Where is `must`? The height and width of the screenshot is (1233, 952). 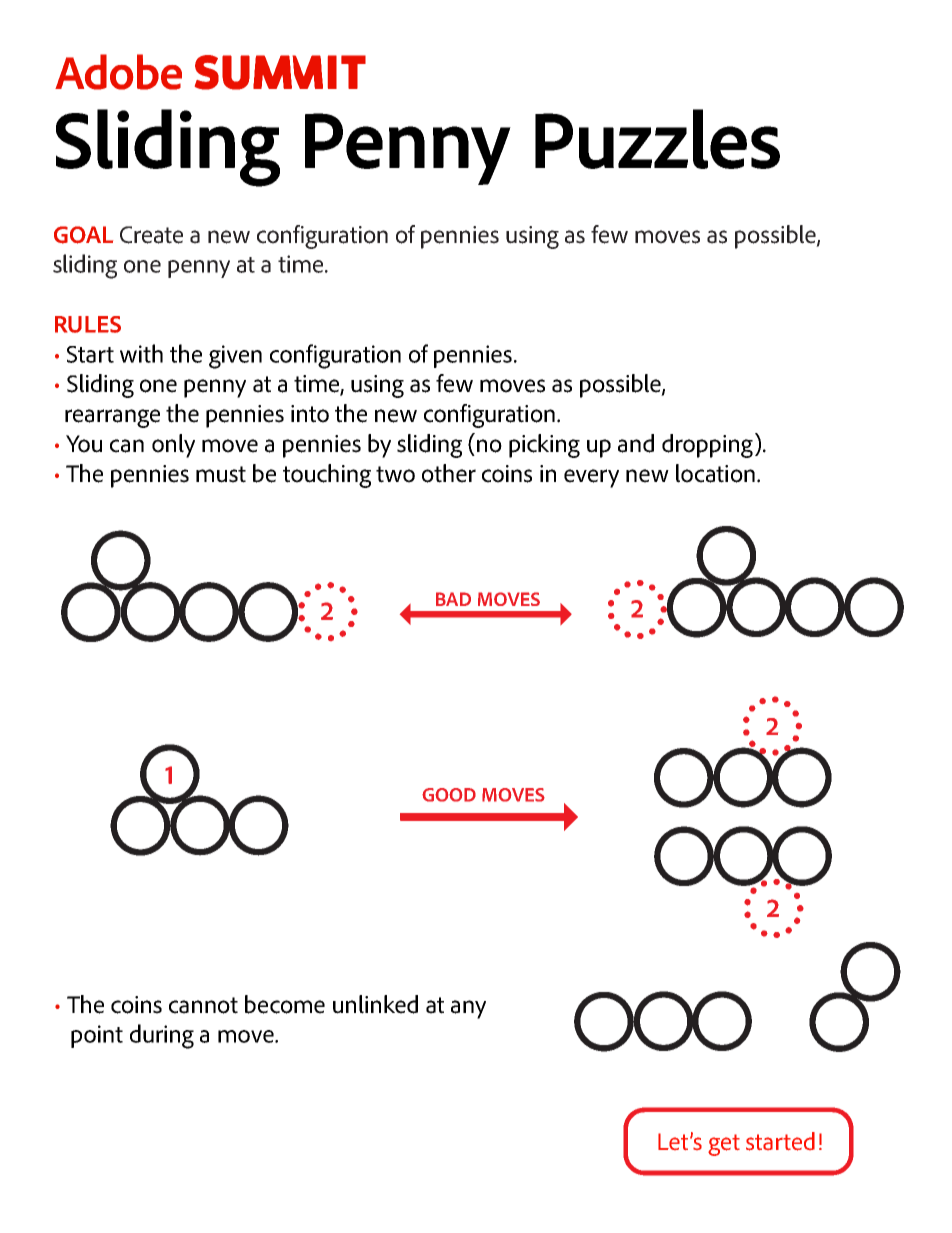
must is located at coordinates (221, 474).
